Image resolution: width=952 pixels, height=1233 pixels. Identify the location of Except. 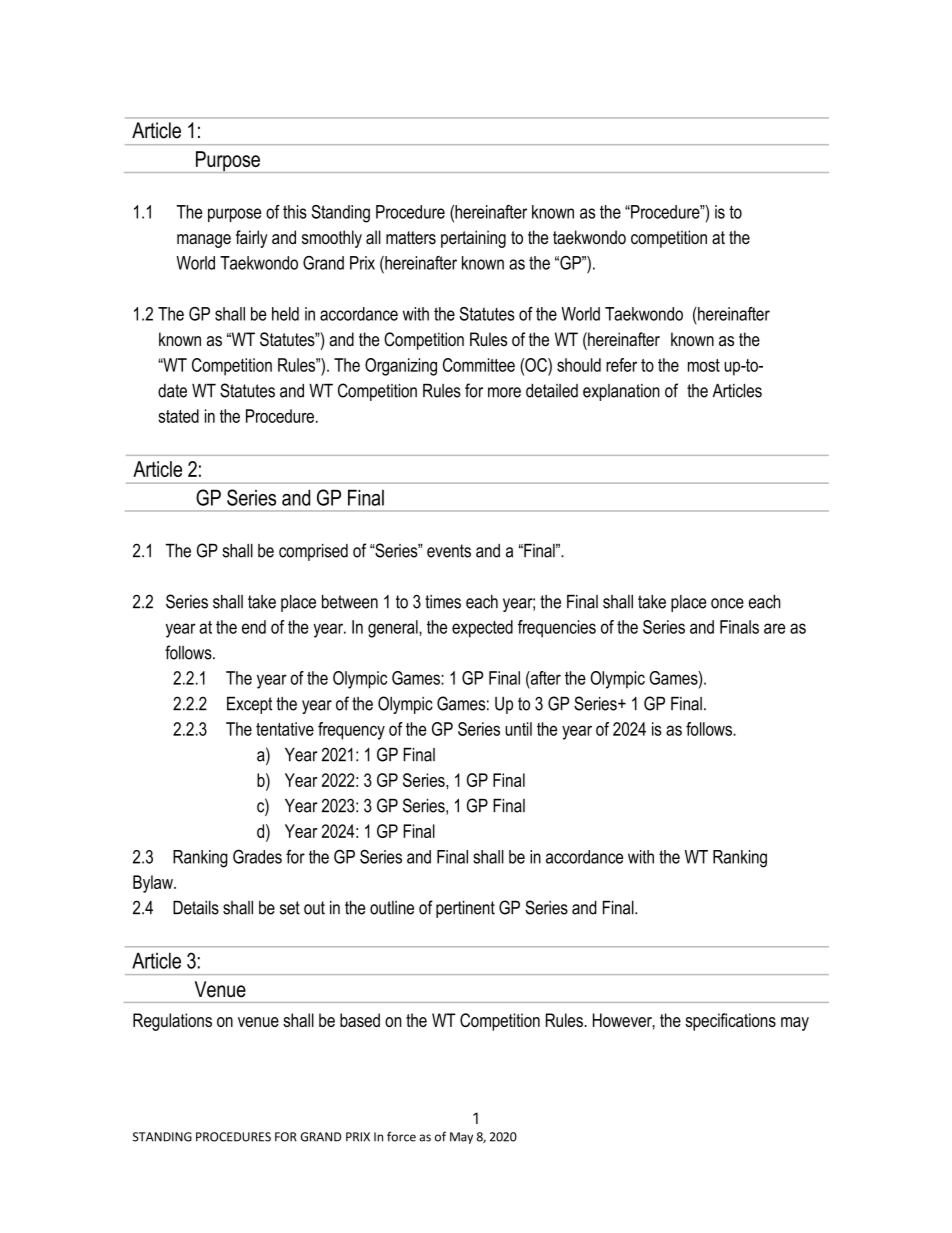
(249, 705).
